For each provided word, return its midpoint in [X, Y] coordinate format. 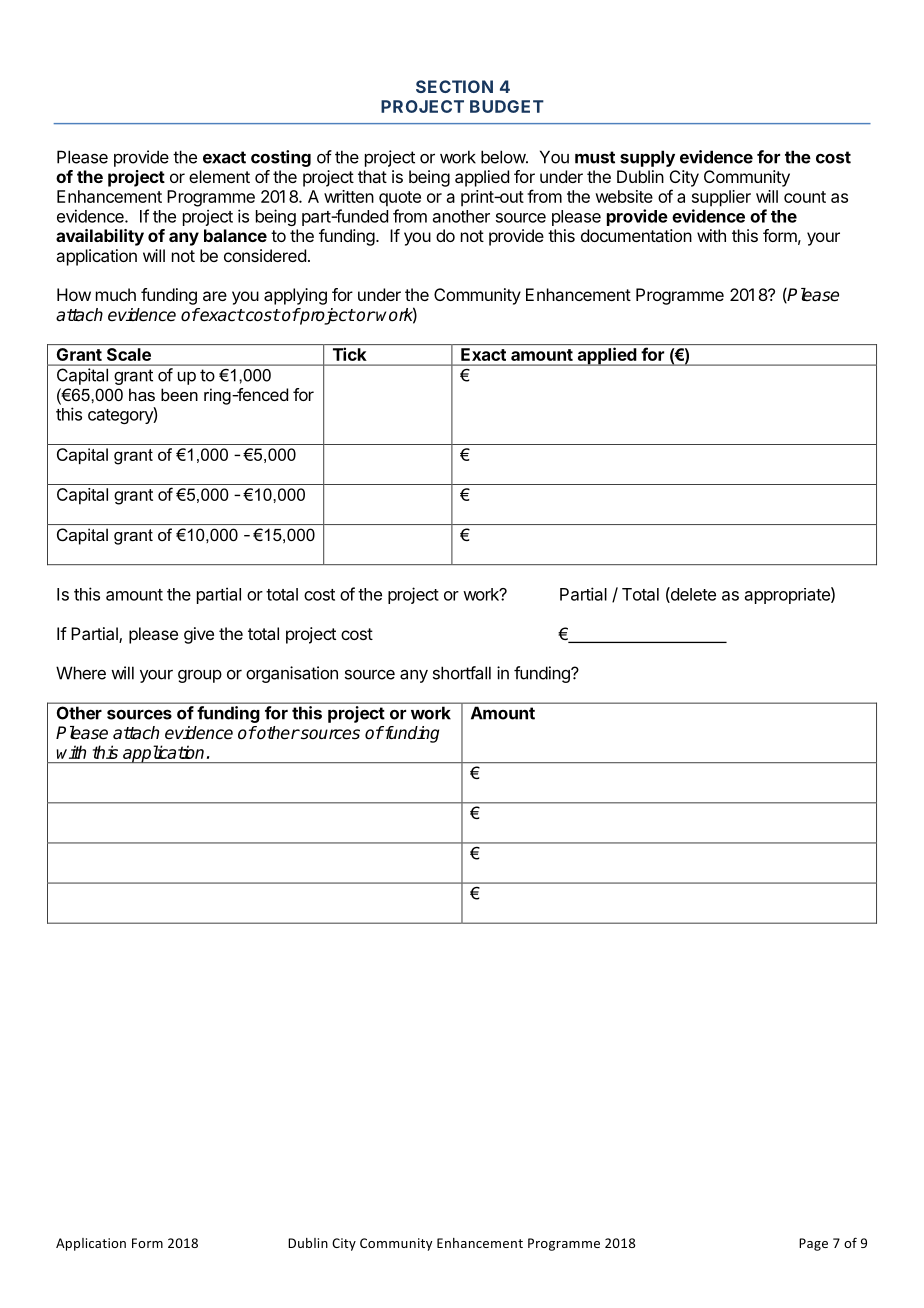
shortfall [462, 673]
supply [647, 158]
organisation [292, 674]
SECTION [454, 86]
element [219, 176]
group [200, 676]
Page [813, 1244]
